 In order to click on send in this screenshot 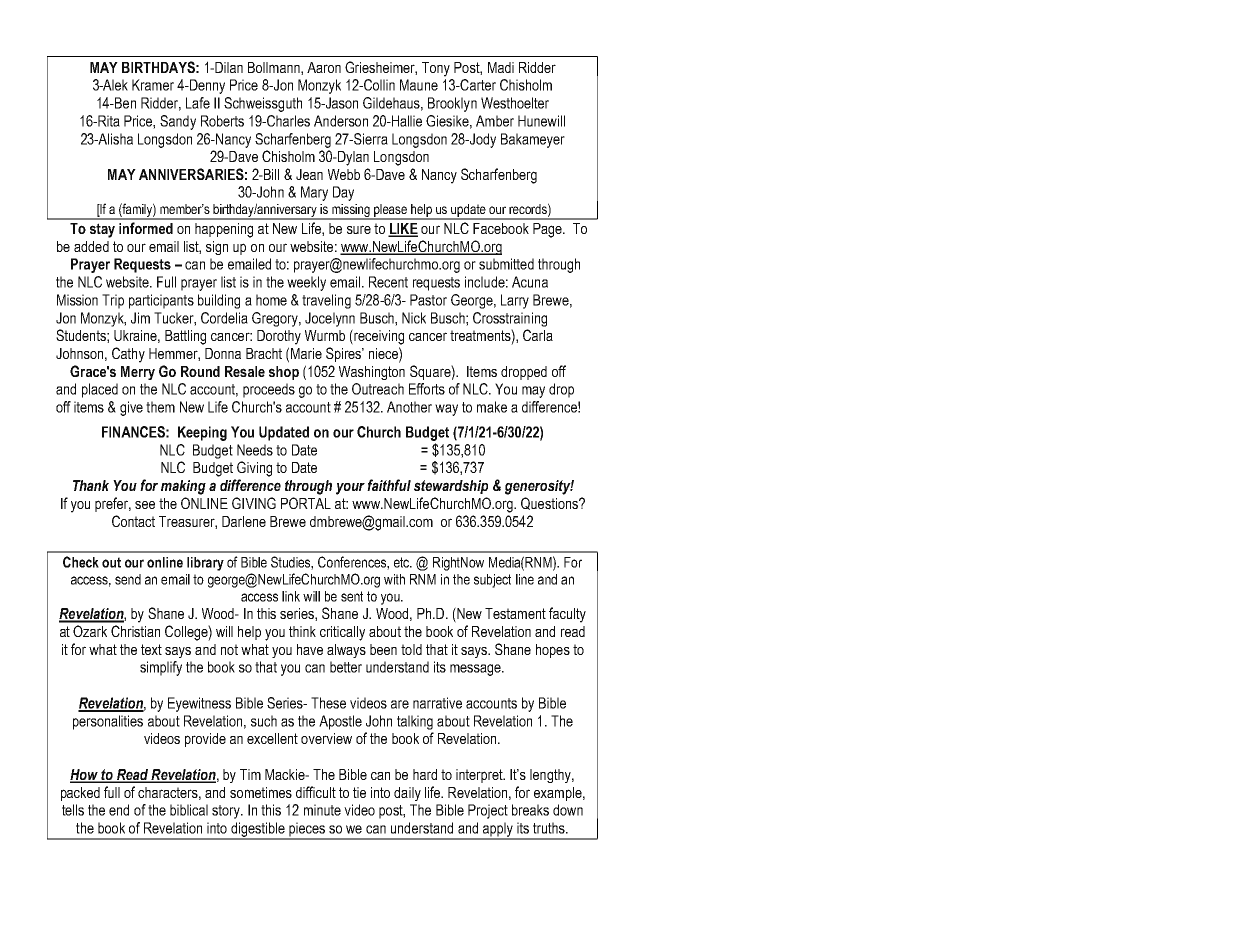, I will do `click(128, 579)`.
